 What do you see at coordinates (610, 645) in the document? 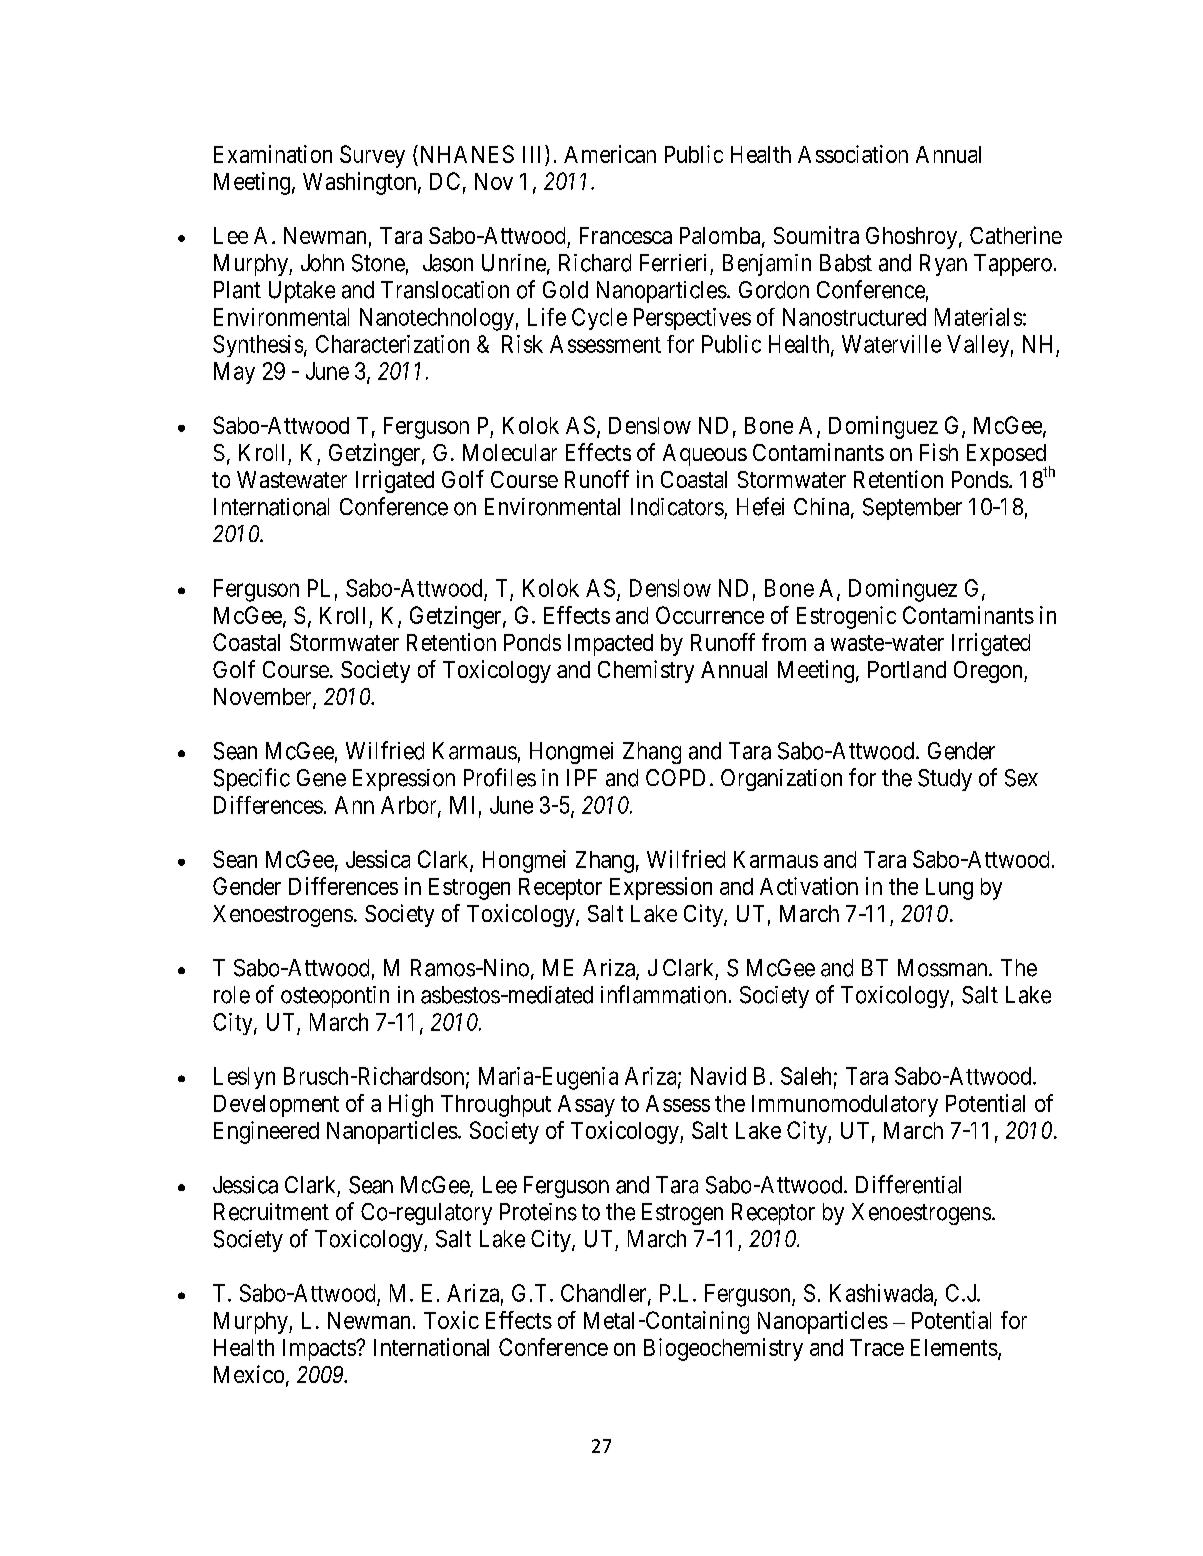
I see `Impacted` at bounding box center [610, 645].
